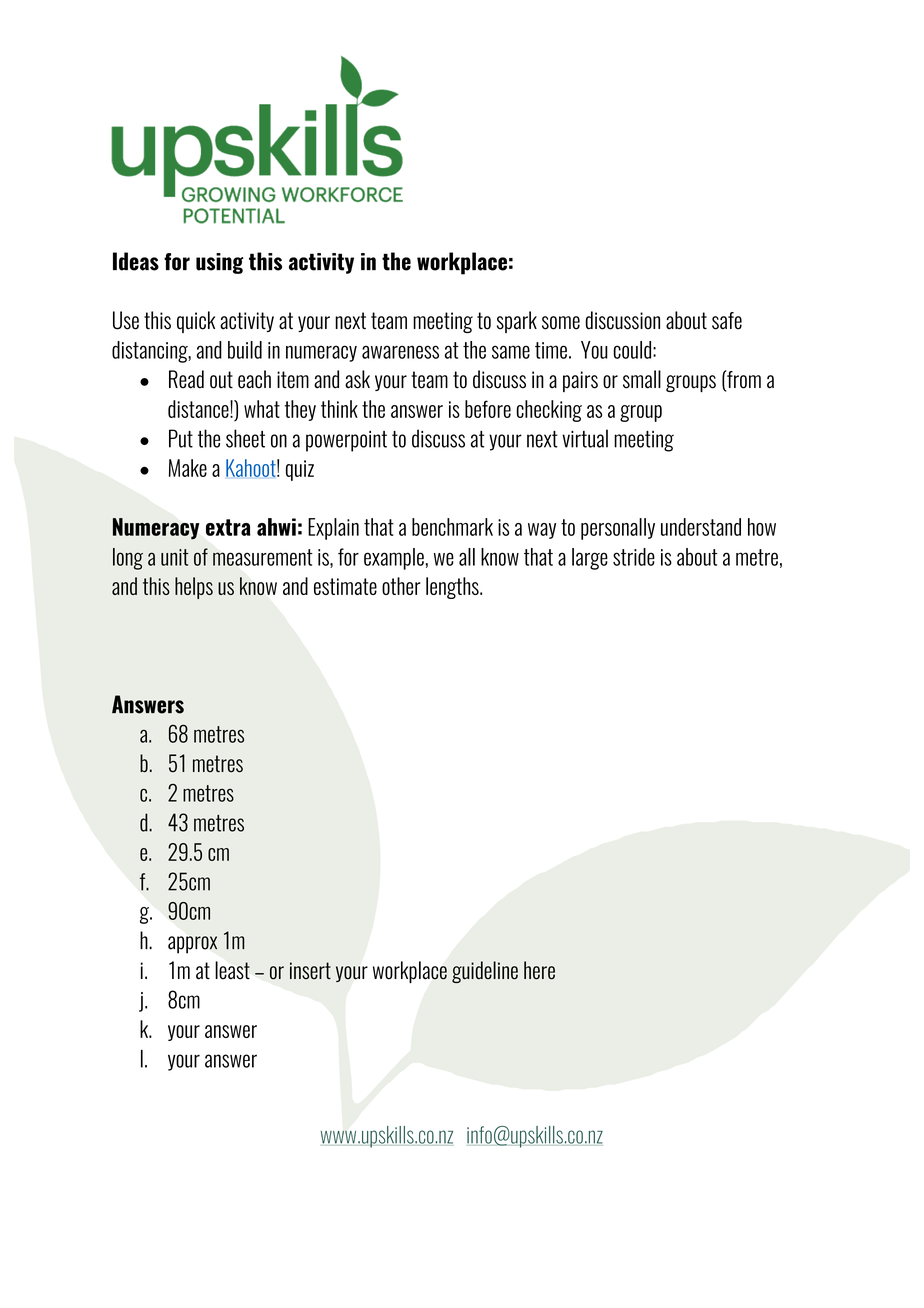 The image size is (924, 1308). What do you see at coordinates (194, 588) in the screenshot?
I see `helps` at bounding box center [194, 588].
